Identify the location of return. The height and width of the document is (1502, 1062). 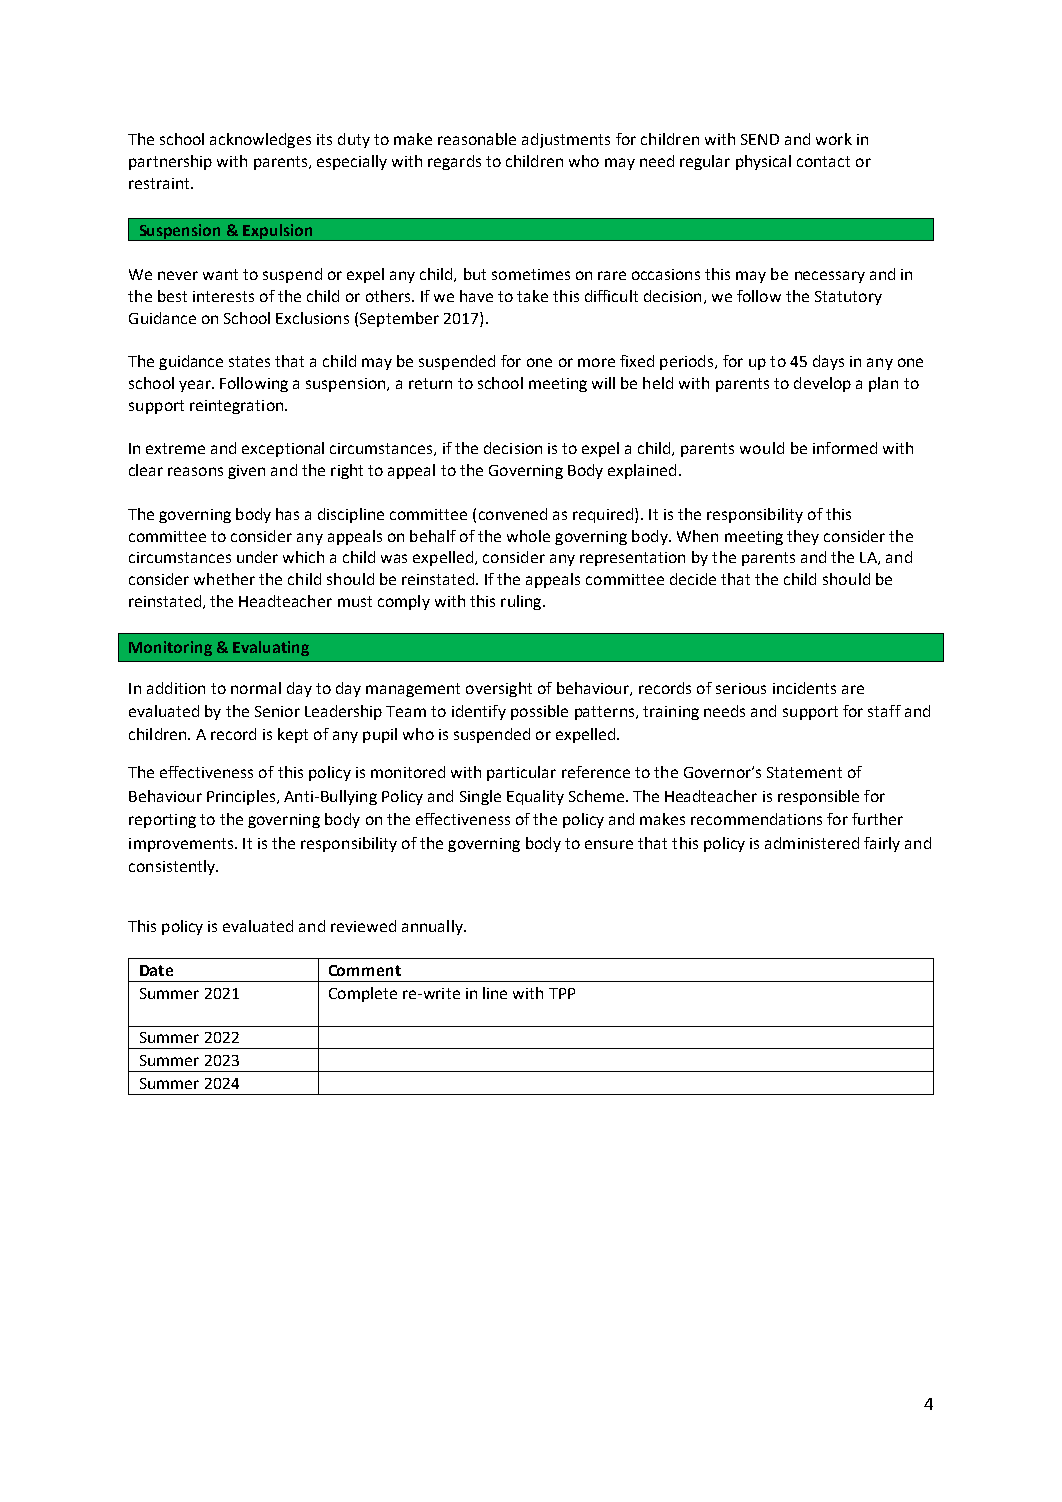
(430, 383).
